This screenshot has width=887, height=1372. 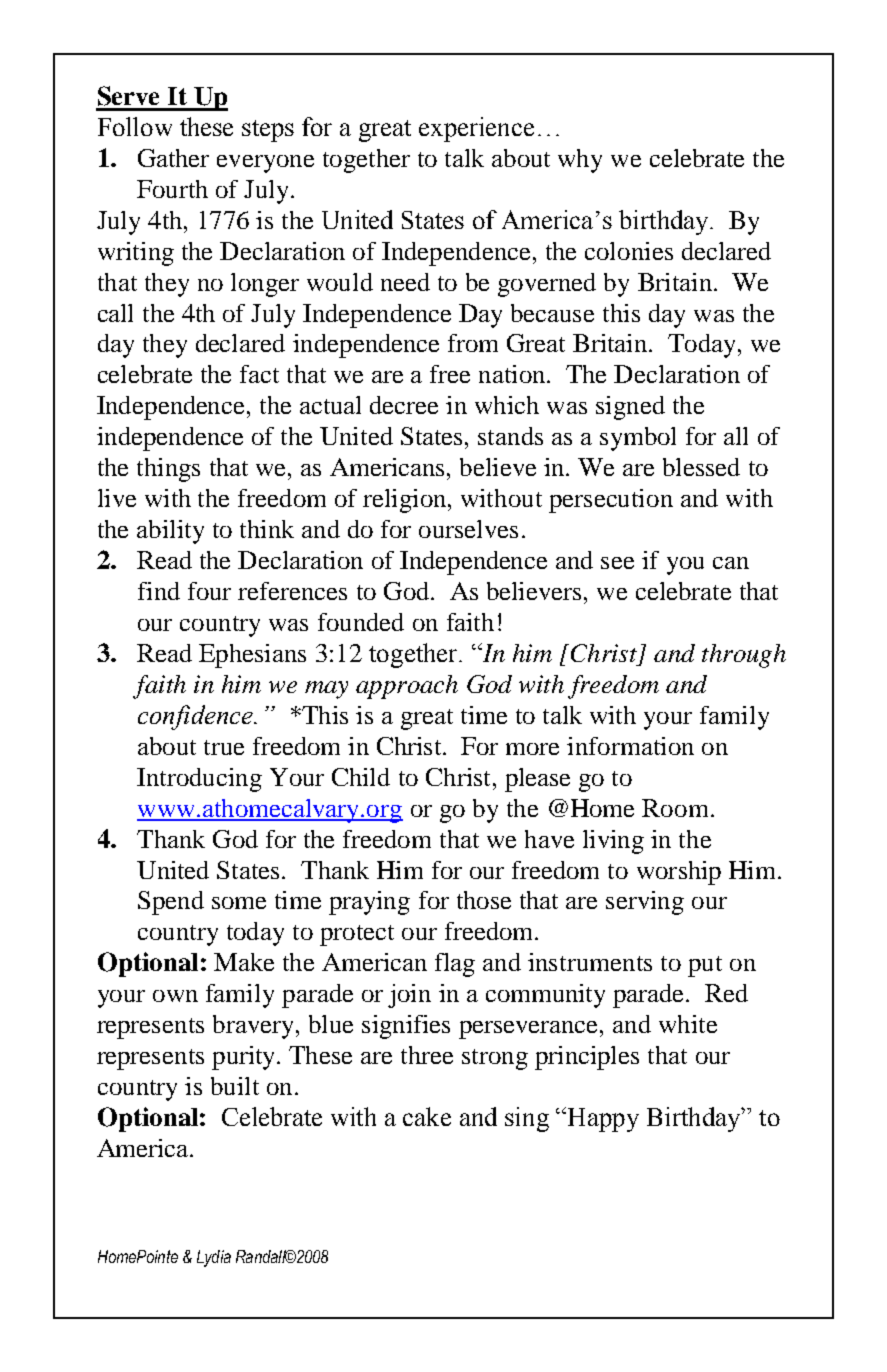 What do you see at coordinates (611, 501) in the screenshot?
I see `persecution` at bounding box center [611, 501].
